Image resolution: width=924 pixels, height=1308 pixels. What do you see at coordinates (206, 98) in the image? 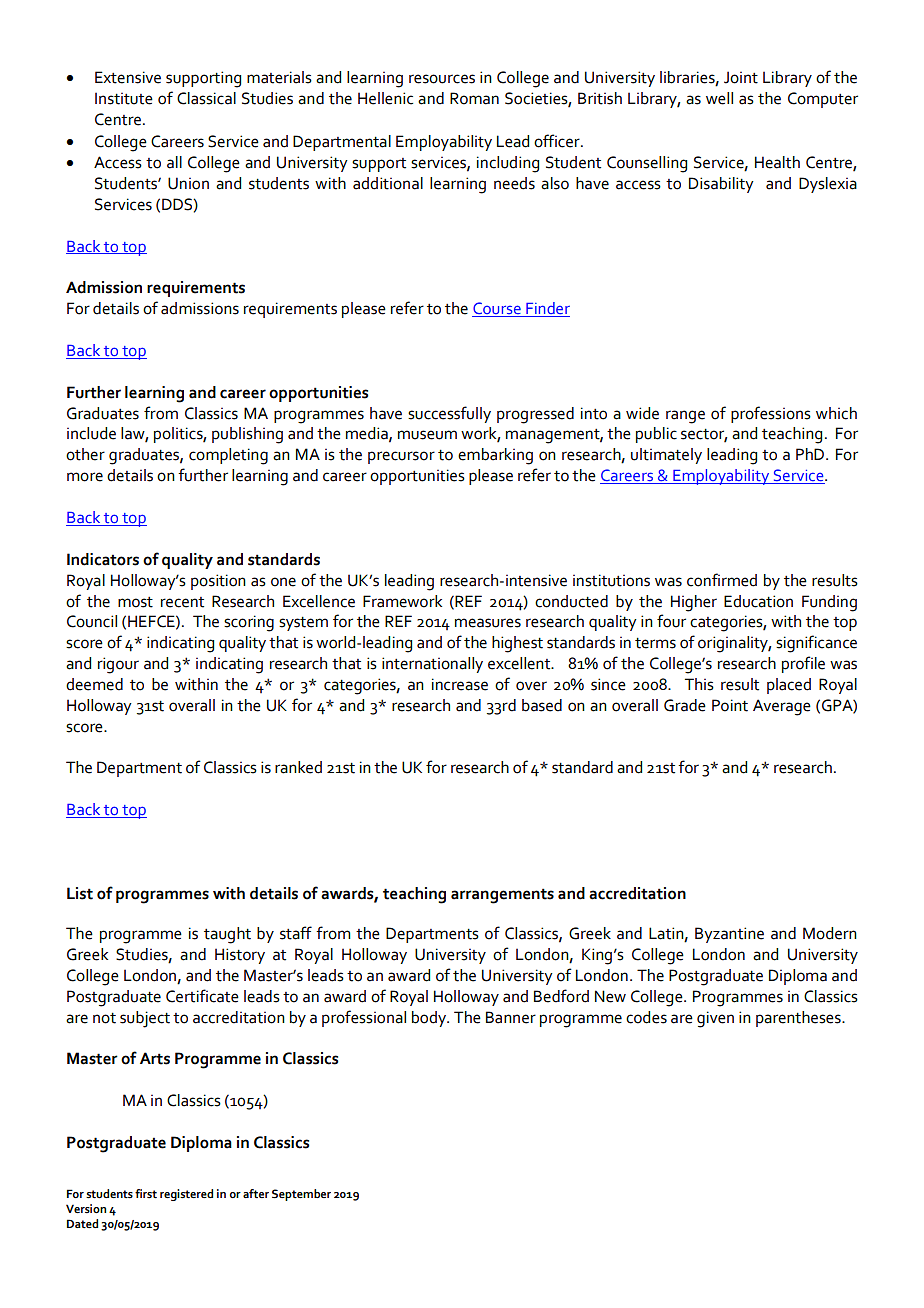
I see `Classical` at bounding box center [206, 98].
